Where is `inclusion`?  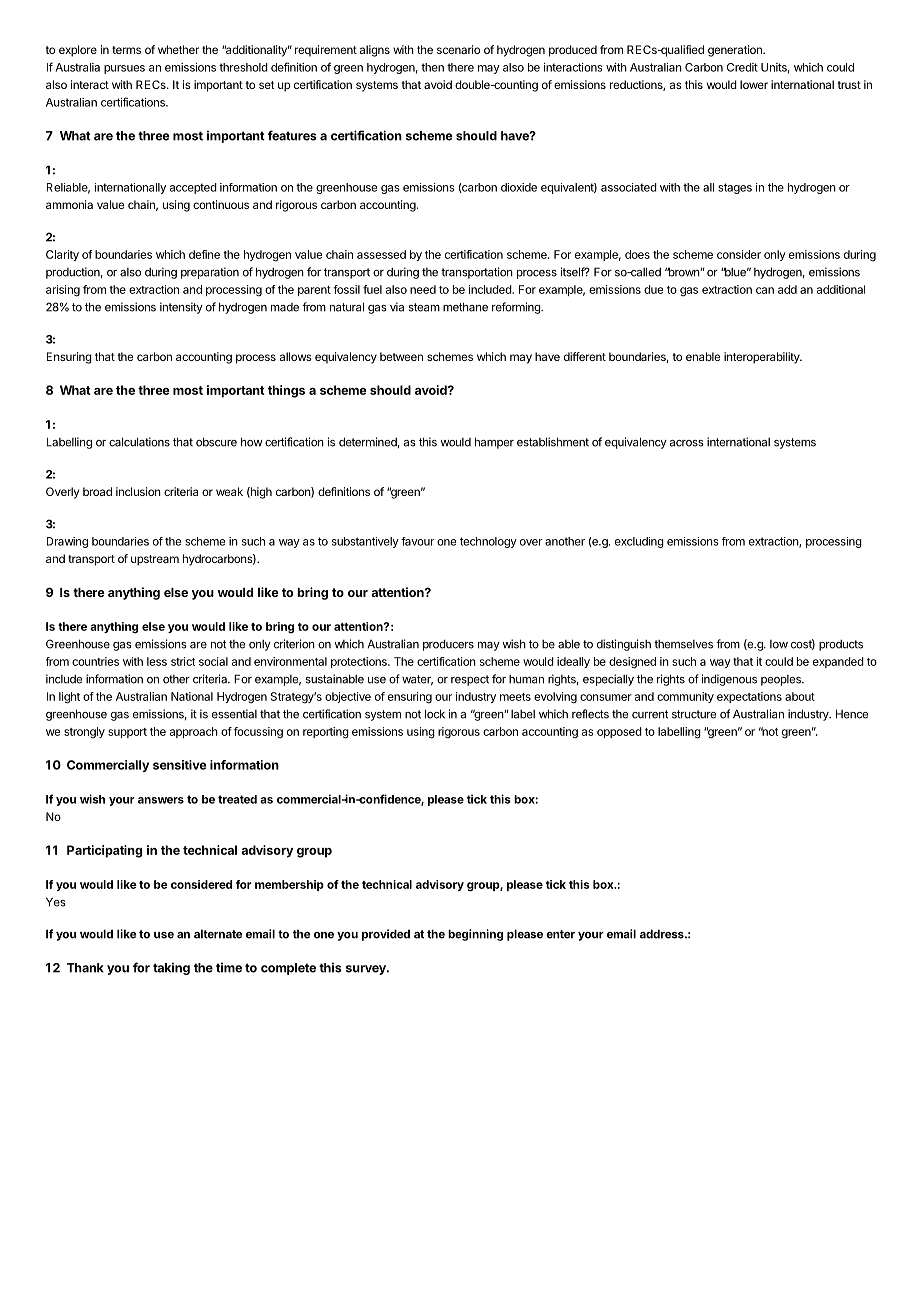
inclusion is located at coordinates (138, 491).
